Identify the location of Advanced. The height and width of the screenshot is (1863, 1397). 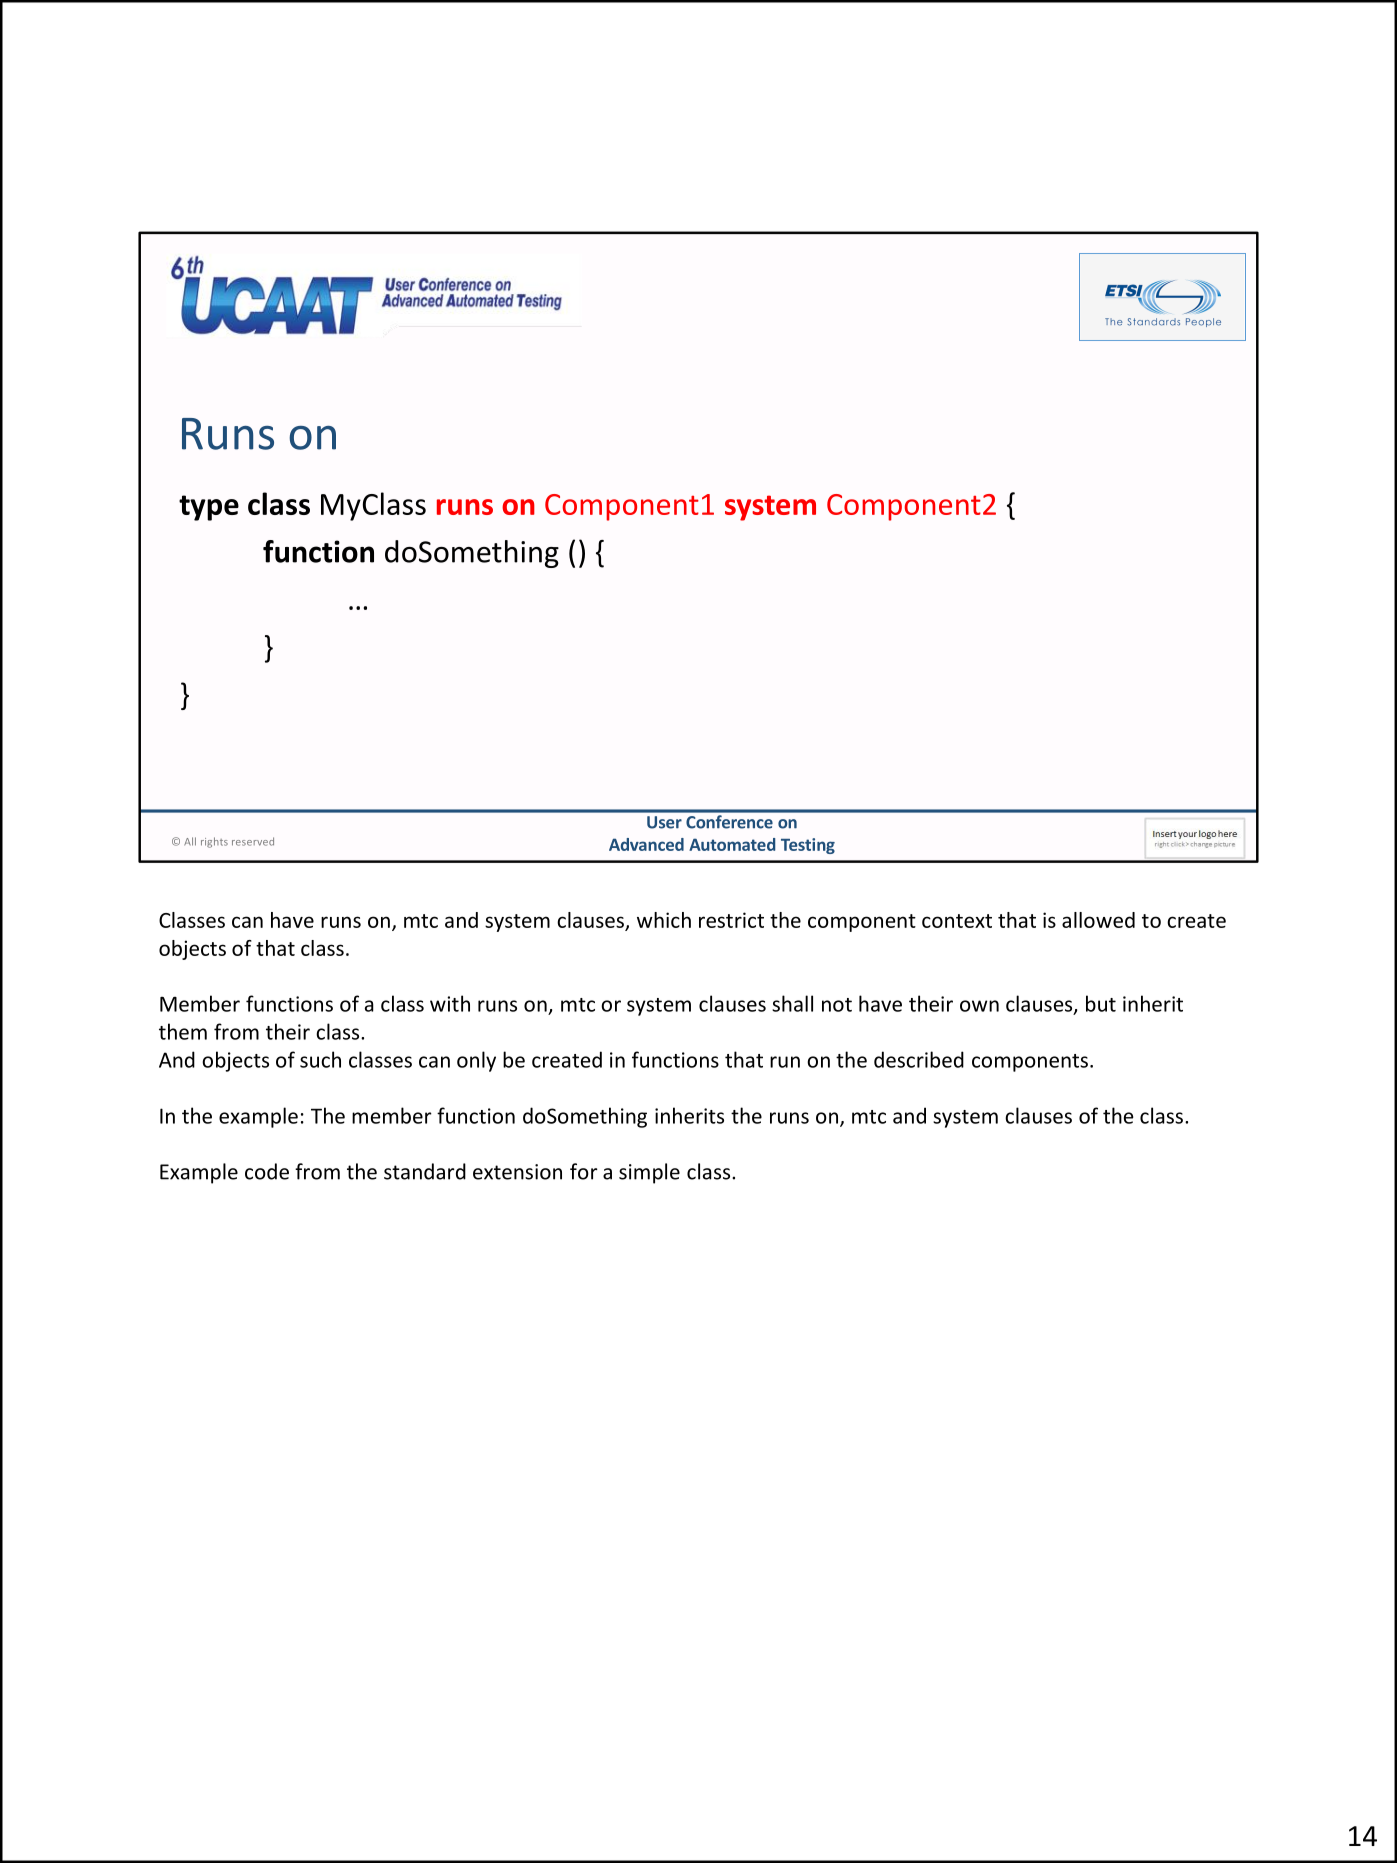
(646, 844).
